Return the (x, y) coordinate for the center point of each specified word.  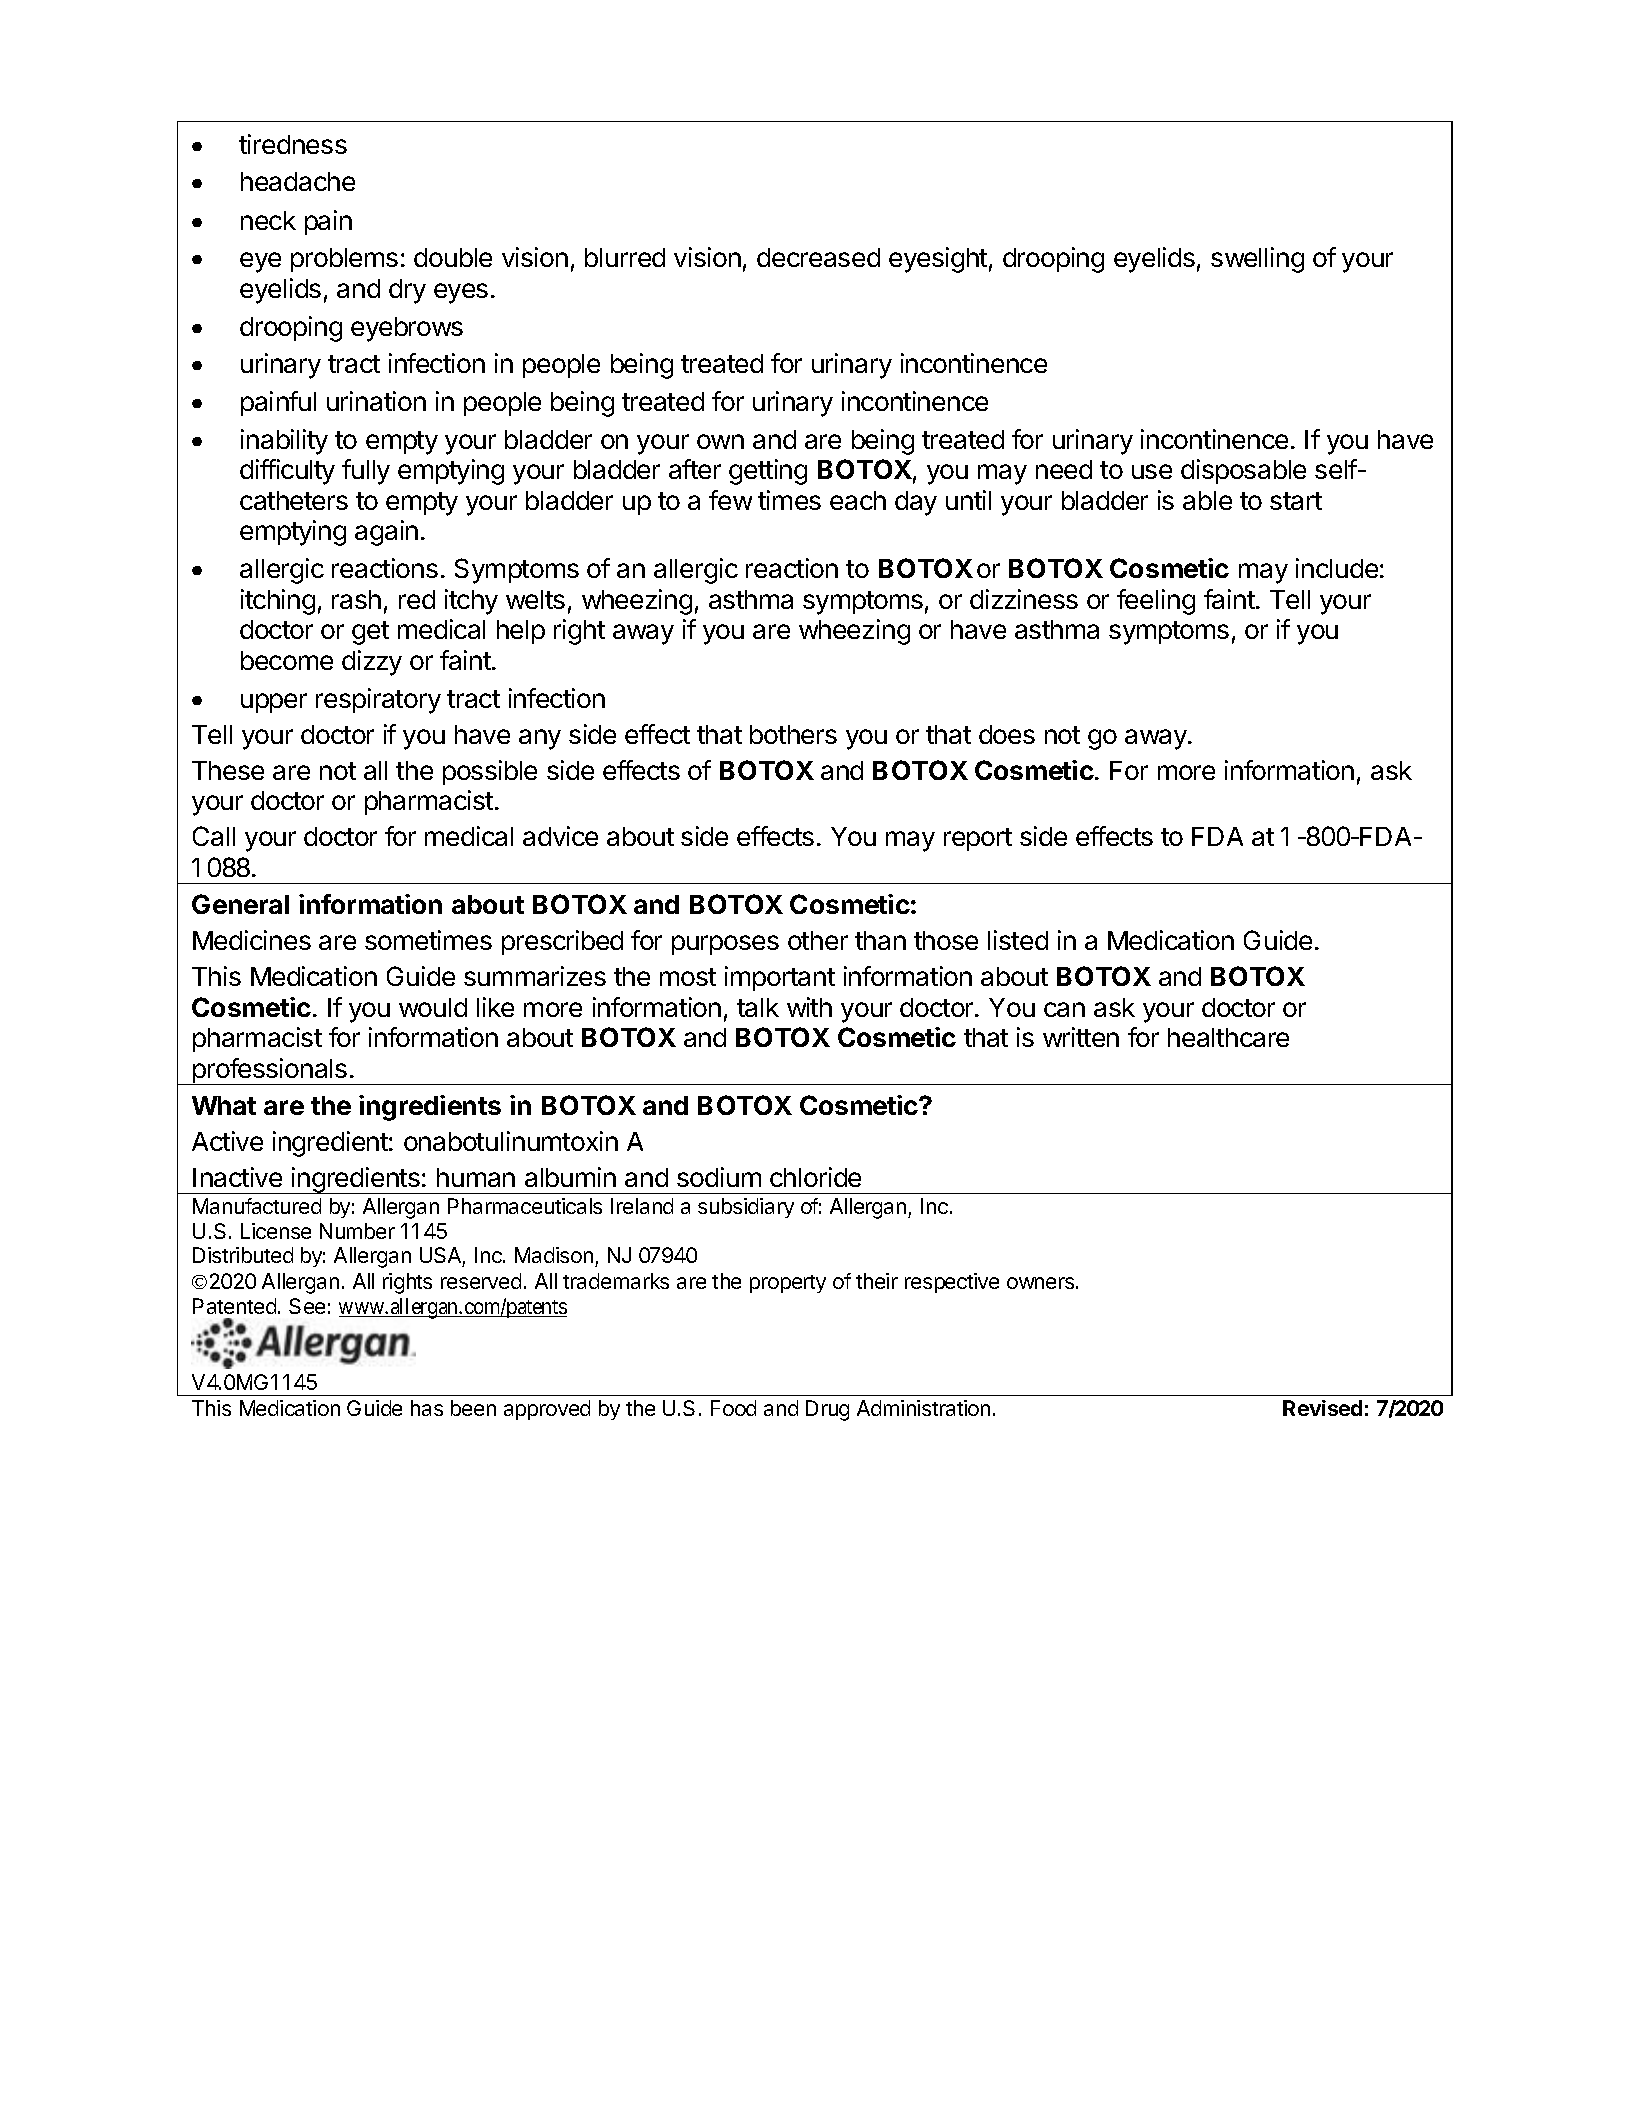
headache (298, 181)
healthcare (1228, 1037)
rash (356, 599)
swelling (1257, 260)
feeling (1156, 602)
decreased (818, 257)
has (427, 1408)
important (780, 978)
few (730, 500)
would (433, 1007)
